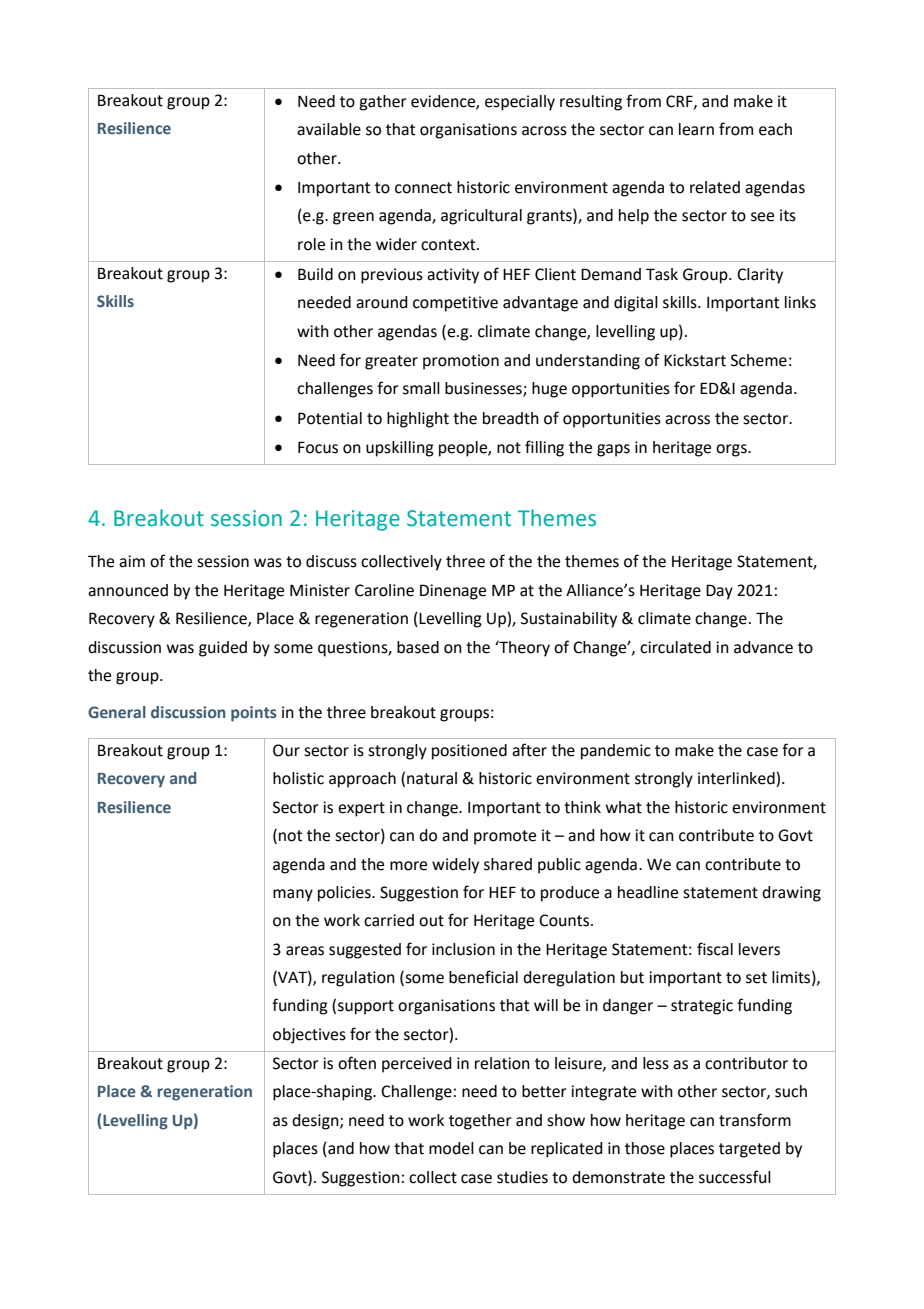 This image has width=924, height=1309. What do you see at coordinates (696, 129) in the image?
I see `learn` at bounding box center [696, 129].
